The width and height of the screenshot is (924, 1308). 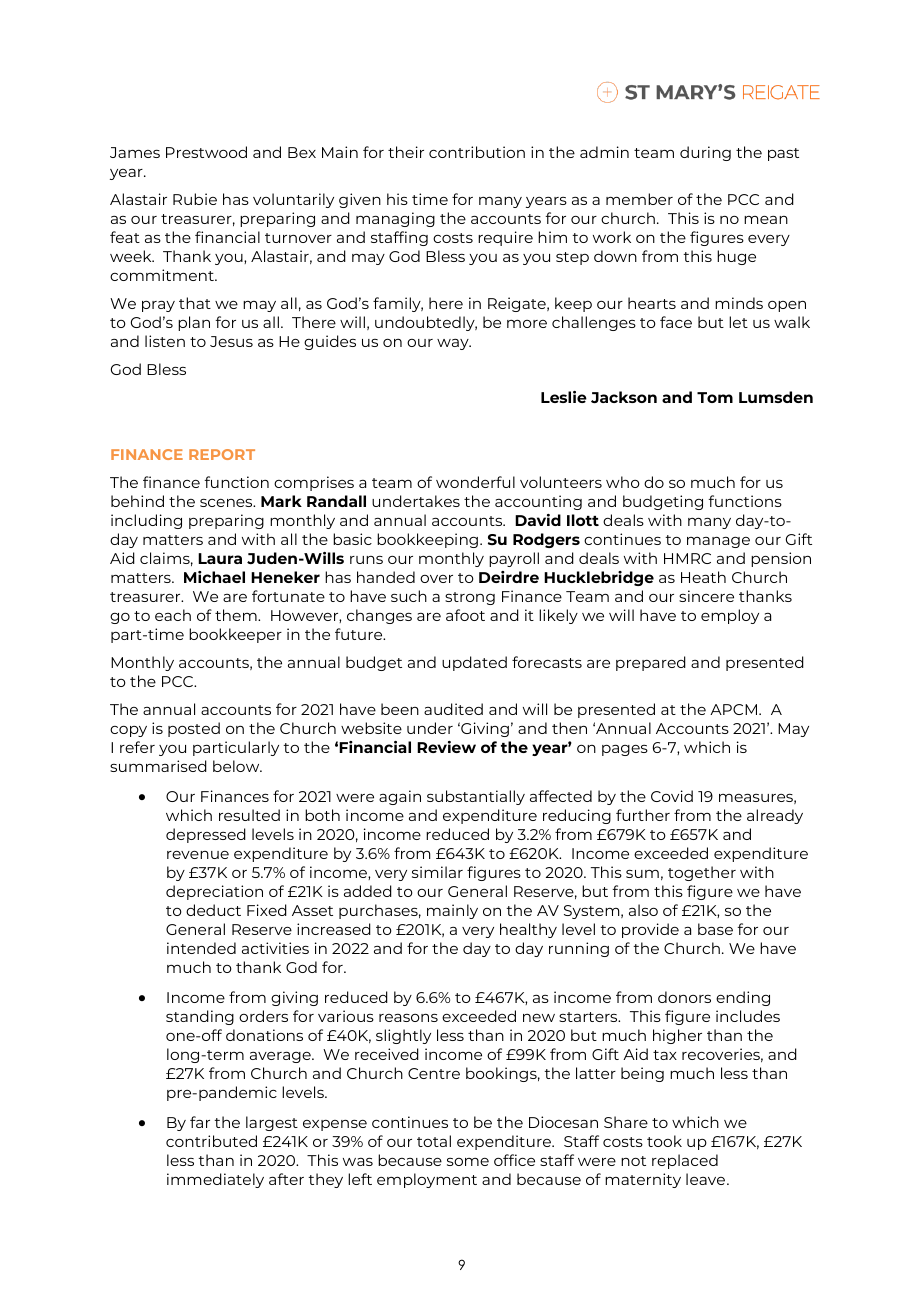 What do you see at coordinates (446, 747) in the screenshot?
I see `Review` at bounding box center [446, 747].
